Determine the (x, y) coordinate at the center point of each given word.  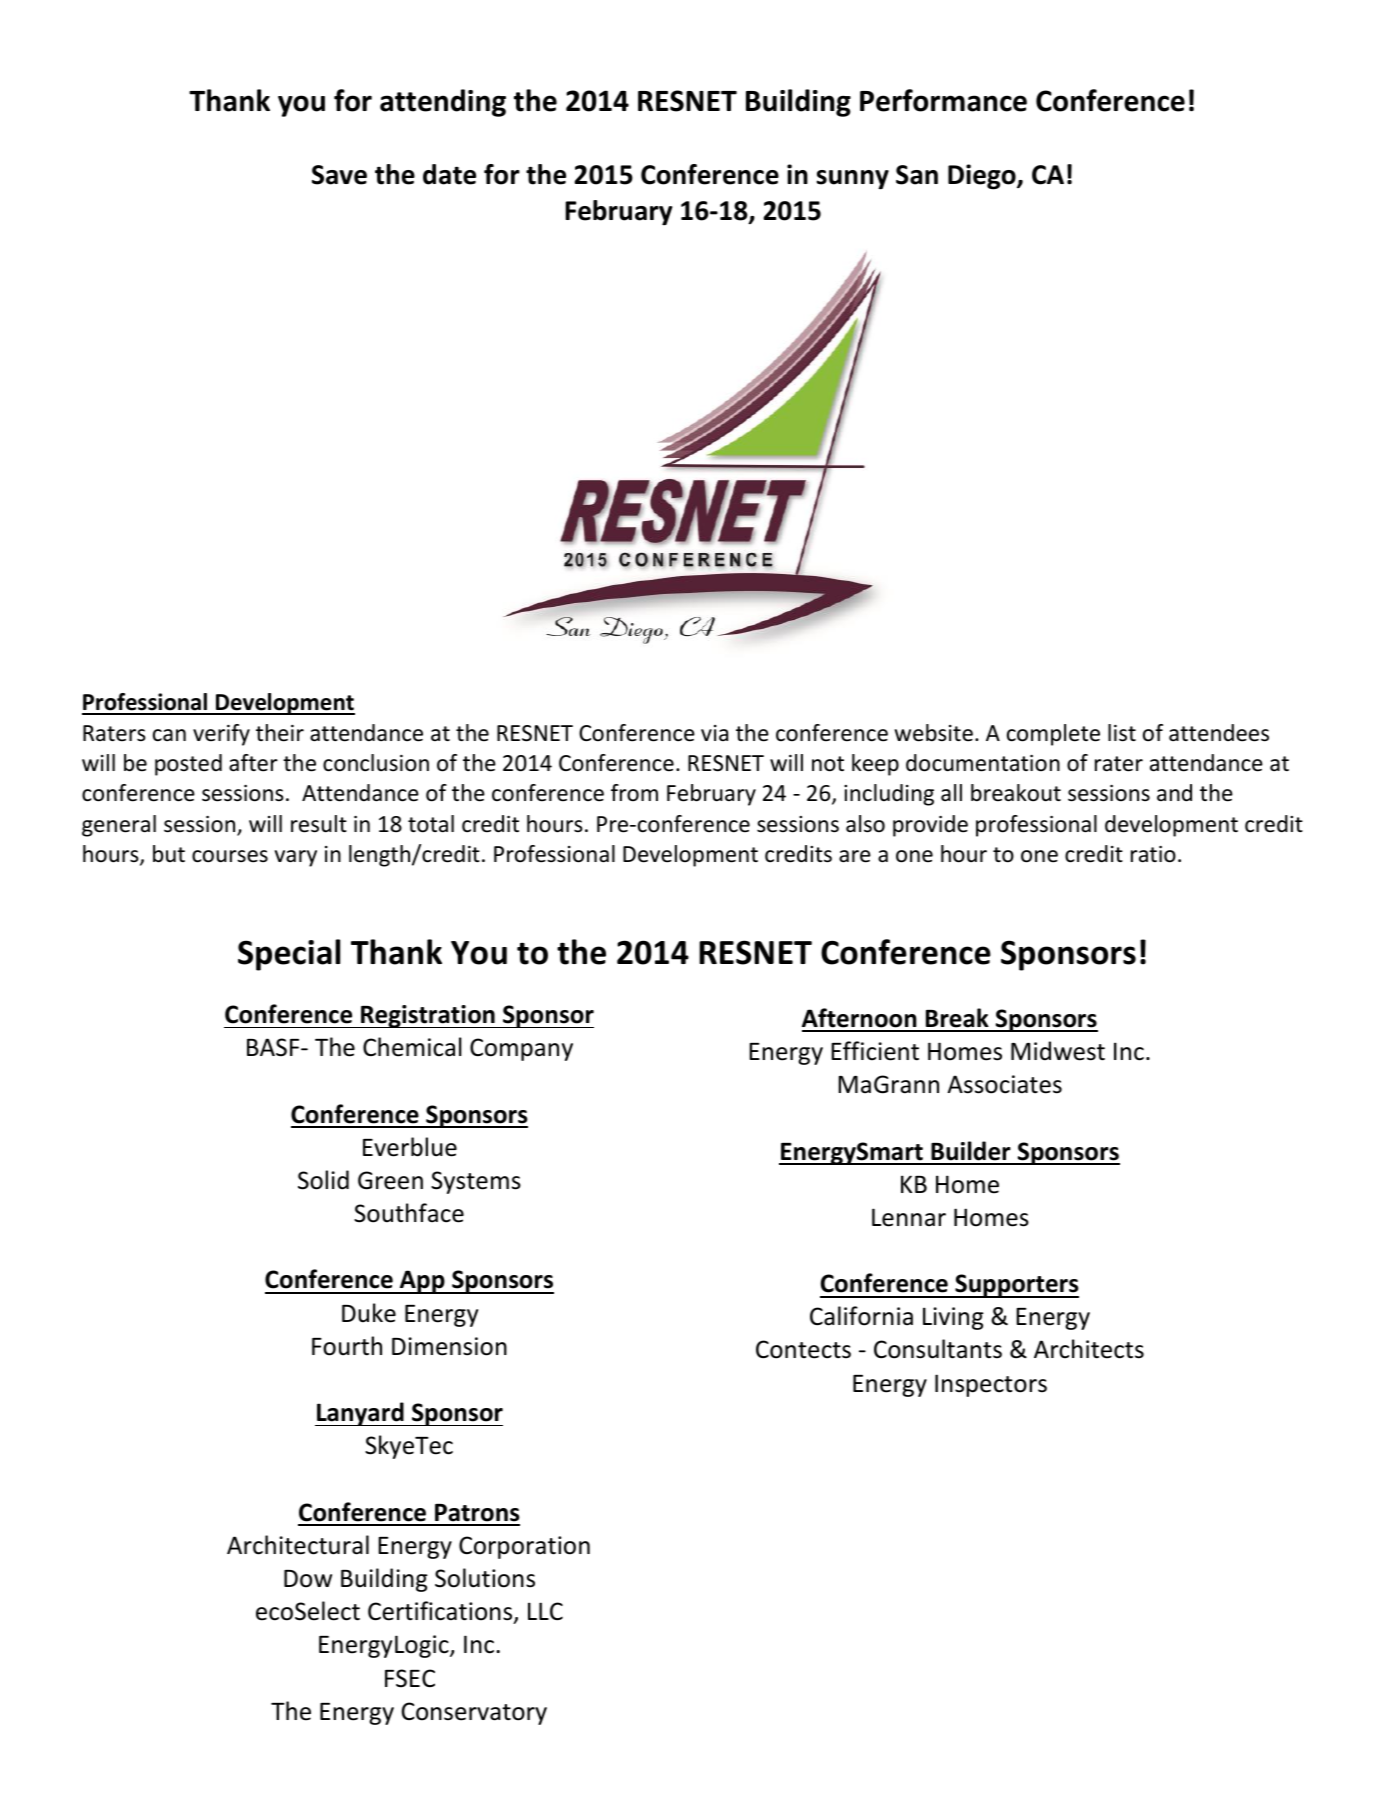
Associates (1004, 1084)
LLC (545, 1611)
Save (339, 175)
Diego (983, 177)
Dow (308, 1579)
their (280, 733)
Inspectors (991, 1385)
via (714, 733)
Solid (323, 1180)
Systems (476, 1182)
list (1122, 733)
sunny (853, 180)
